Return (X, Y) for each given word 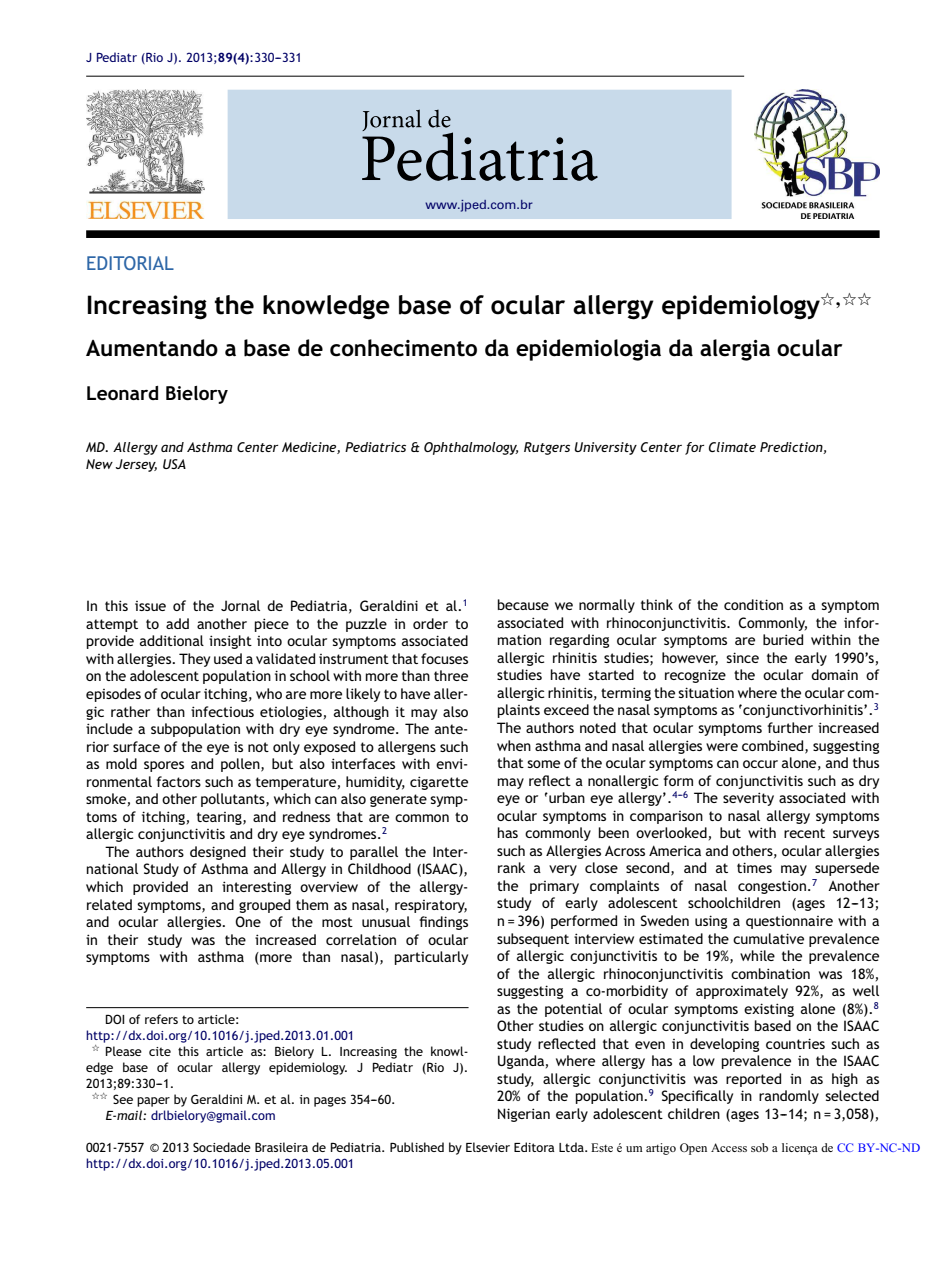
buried (783, 639)
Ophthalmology (471, 448)
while (757, 955)
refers (161, 1019)
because (523, 604)
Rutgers (547, 448)
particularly (431, 958)
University (605, 448)
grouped (264, 906)
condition (753, 604)
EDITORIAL (130, 263)
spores (164, 766)
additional (172, 640)
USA (174, 464)
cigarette (439, 783)
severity (748, 799)
